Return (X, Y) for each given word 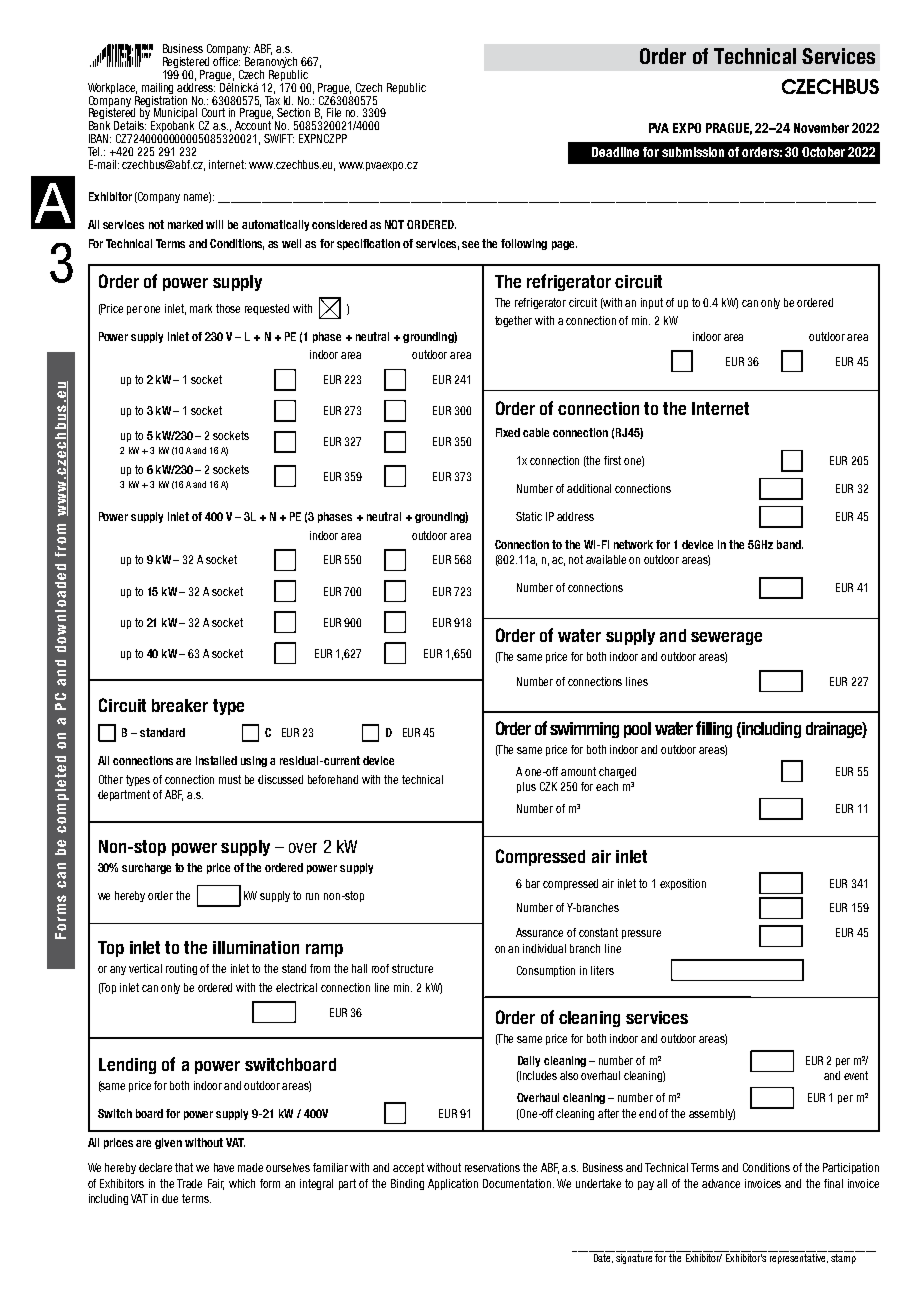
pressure (641, 934)
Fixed (508, 432)
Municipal (174, 115)
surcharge (146, 868)
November (821, 128)
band (790, 544)
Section (293, 112)
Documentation (518, 1183)
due (170, 1198)
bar (533, 883)
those (228, 308)
